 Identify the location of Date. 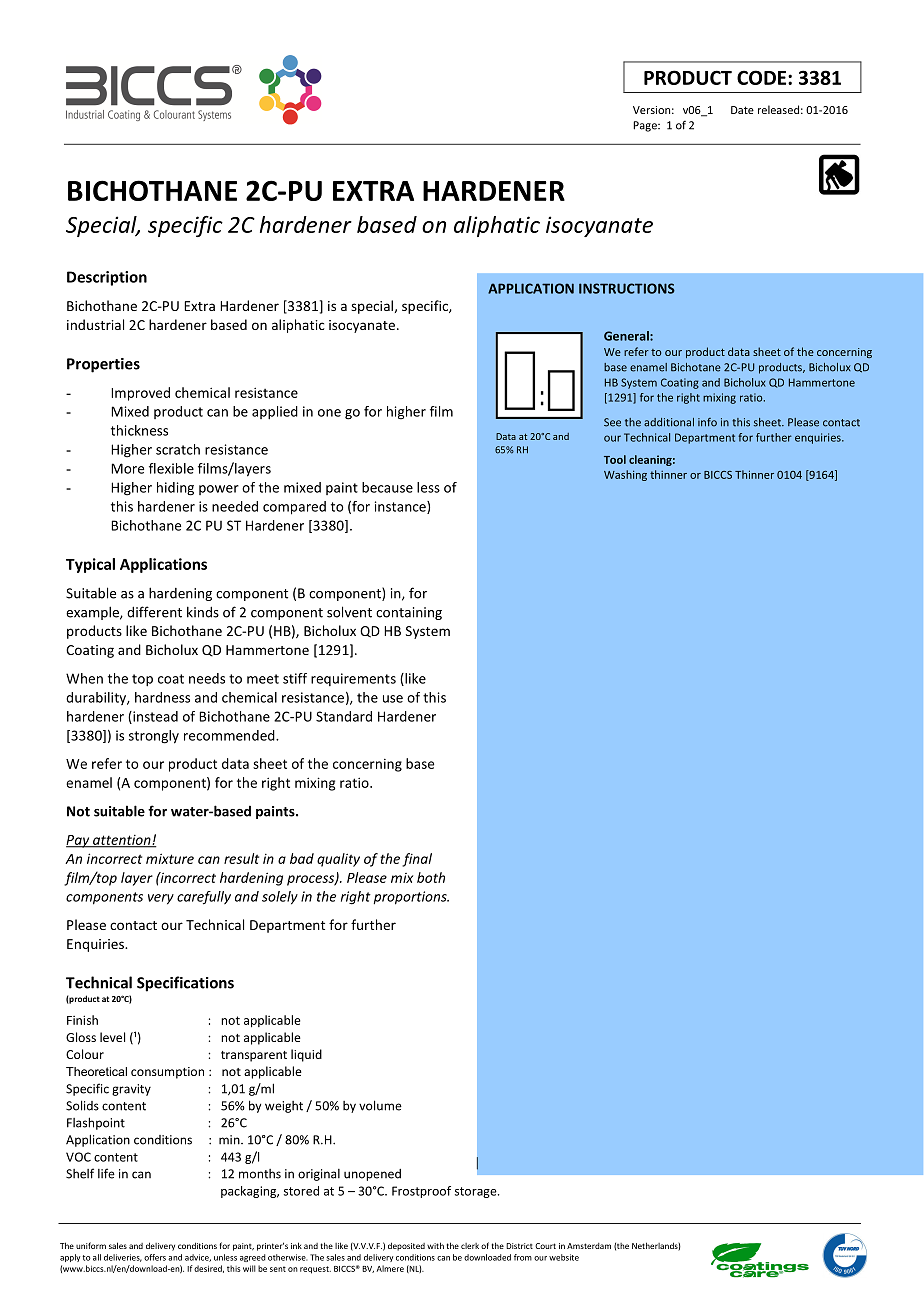
(742, 110).
